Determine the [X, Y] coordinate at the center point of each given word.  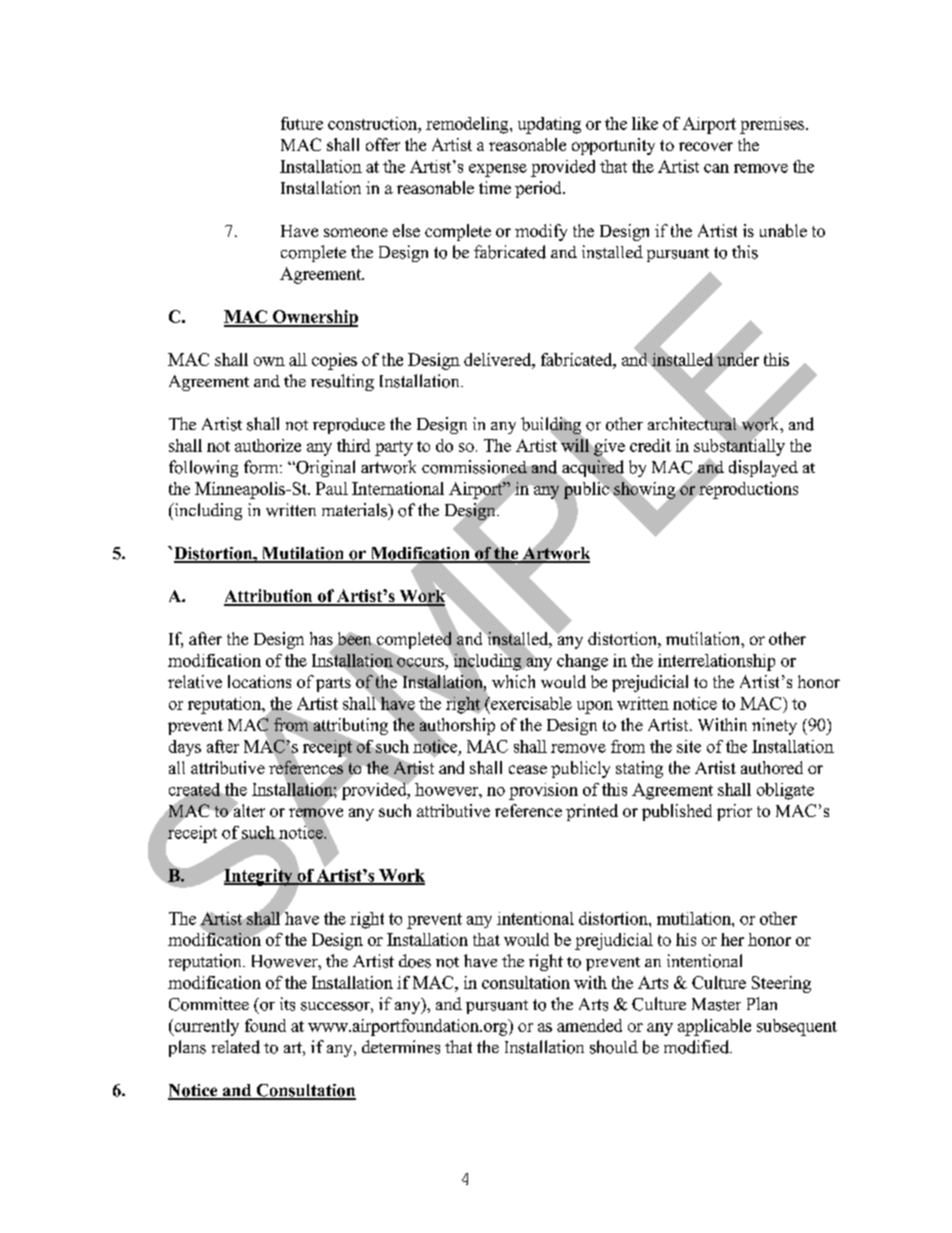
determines [401, 1047]
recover [706, 146]
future [302, 123]
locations [259, 681]
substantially [739, 446]
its [287, 1004]
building [552, 427]
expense [498, 170]
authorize [268, 445]
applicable [714, 1027]
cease [528, 769]
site [689, 746]
